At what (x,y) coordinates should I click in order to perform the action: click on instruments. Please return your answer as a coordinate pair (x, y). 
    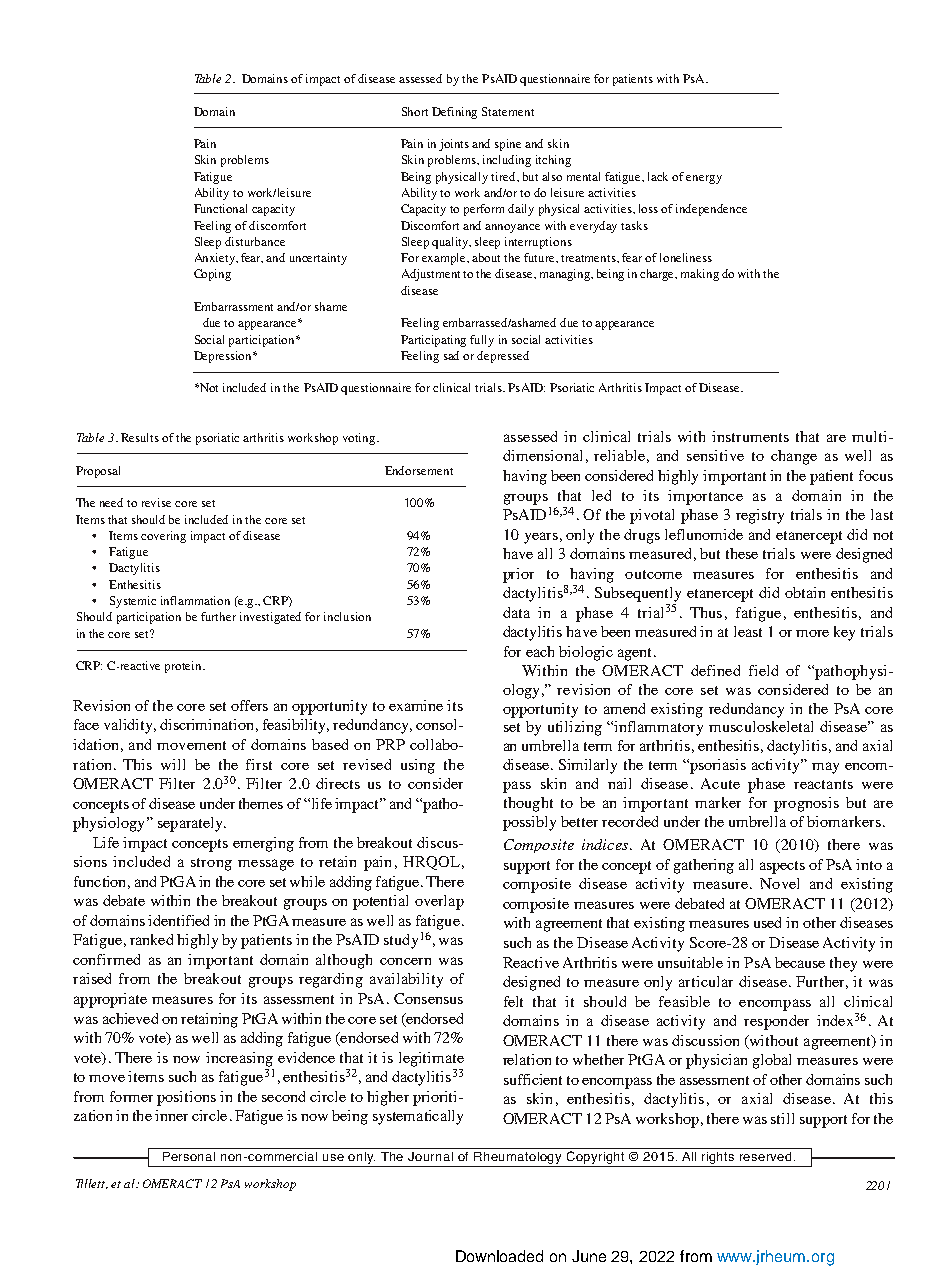
    Looking at the image, I should click on (750, 436).
